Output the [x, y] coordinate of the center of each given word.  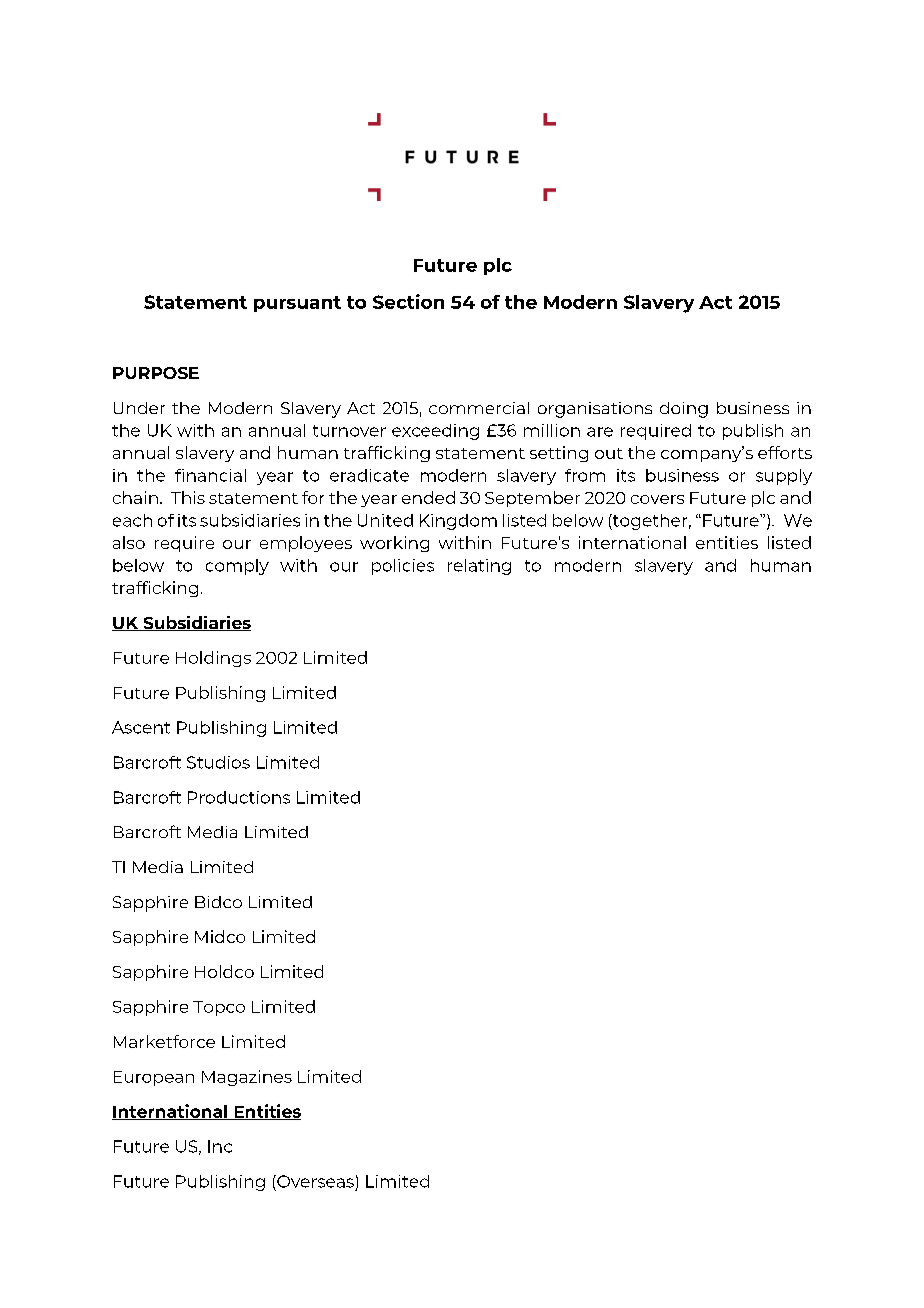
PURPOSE [156, 373]
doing [684, 410]
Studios [218, 762]
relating [479, 567]
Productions [239, 797]
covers [657, 499]
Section [408, 301]
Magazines [247, 1078]
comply [237, 567]
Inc [220, 1146]
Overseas [314, 1181]
